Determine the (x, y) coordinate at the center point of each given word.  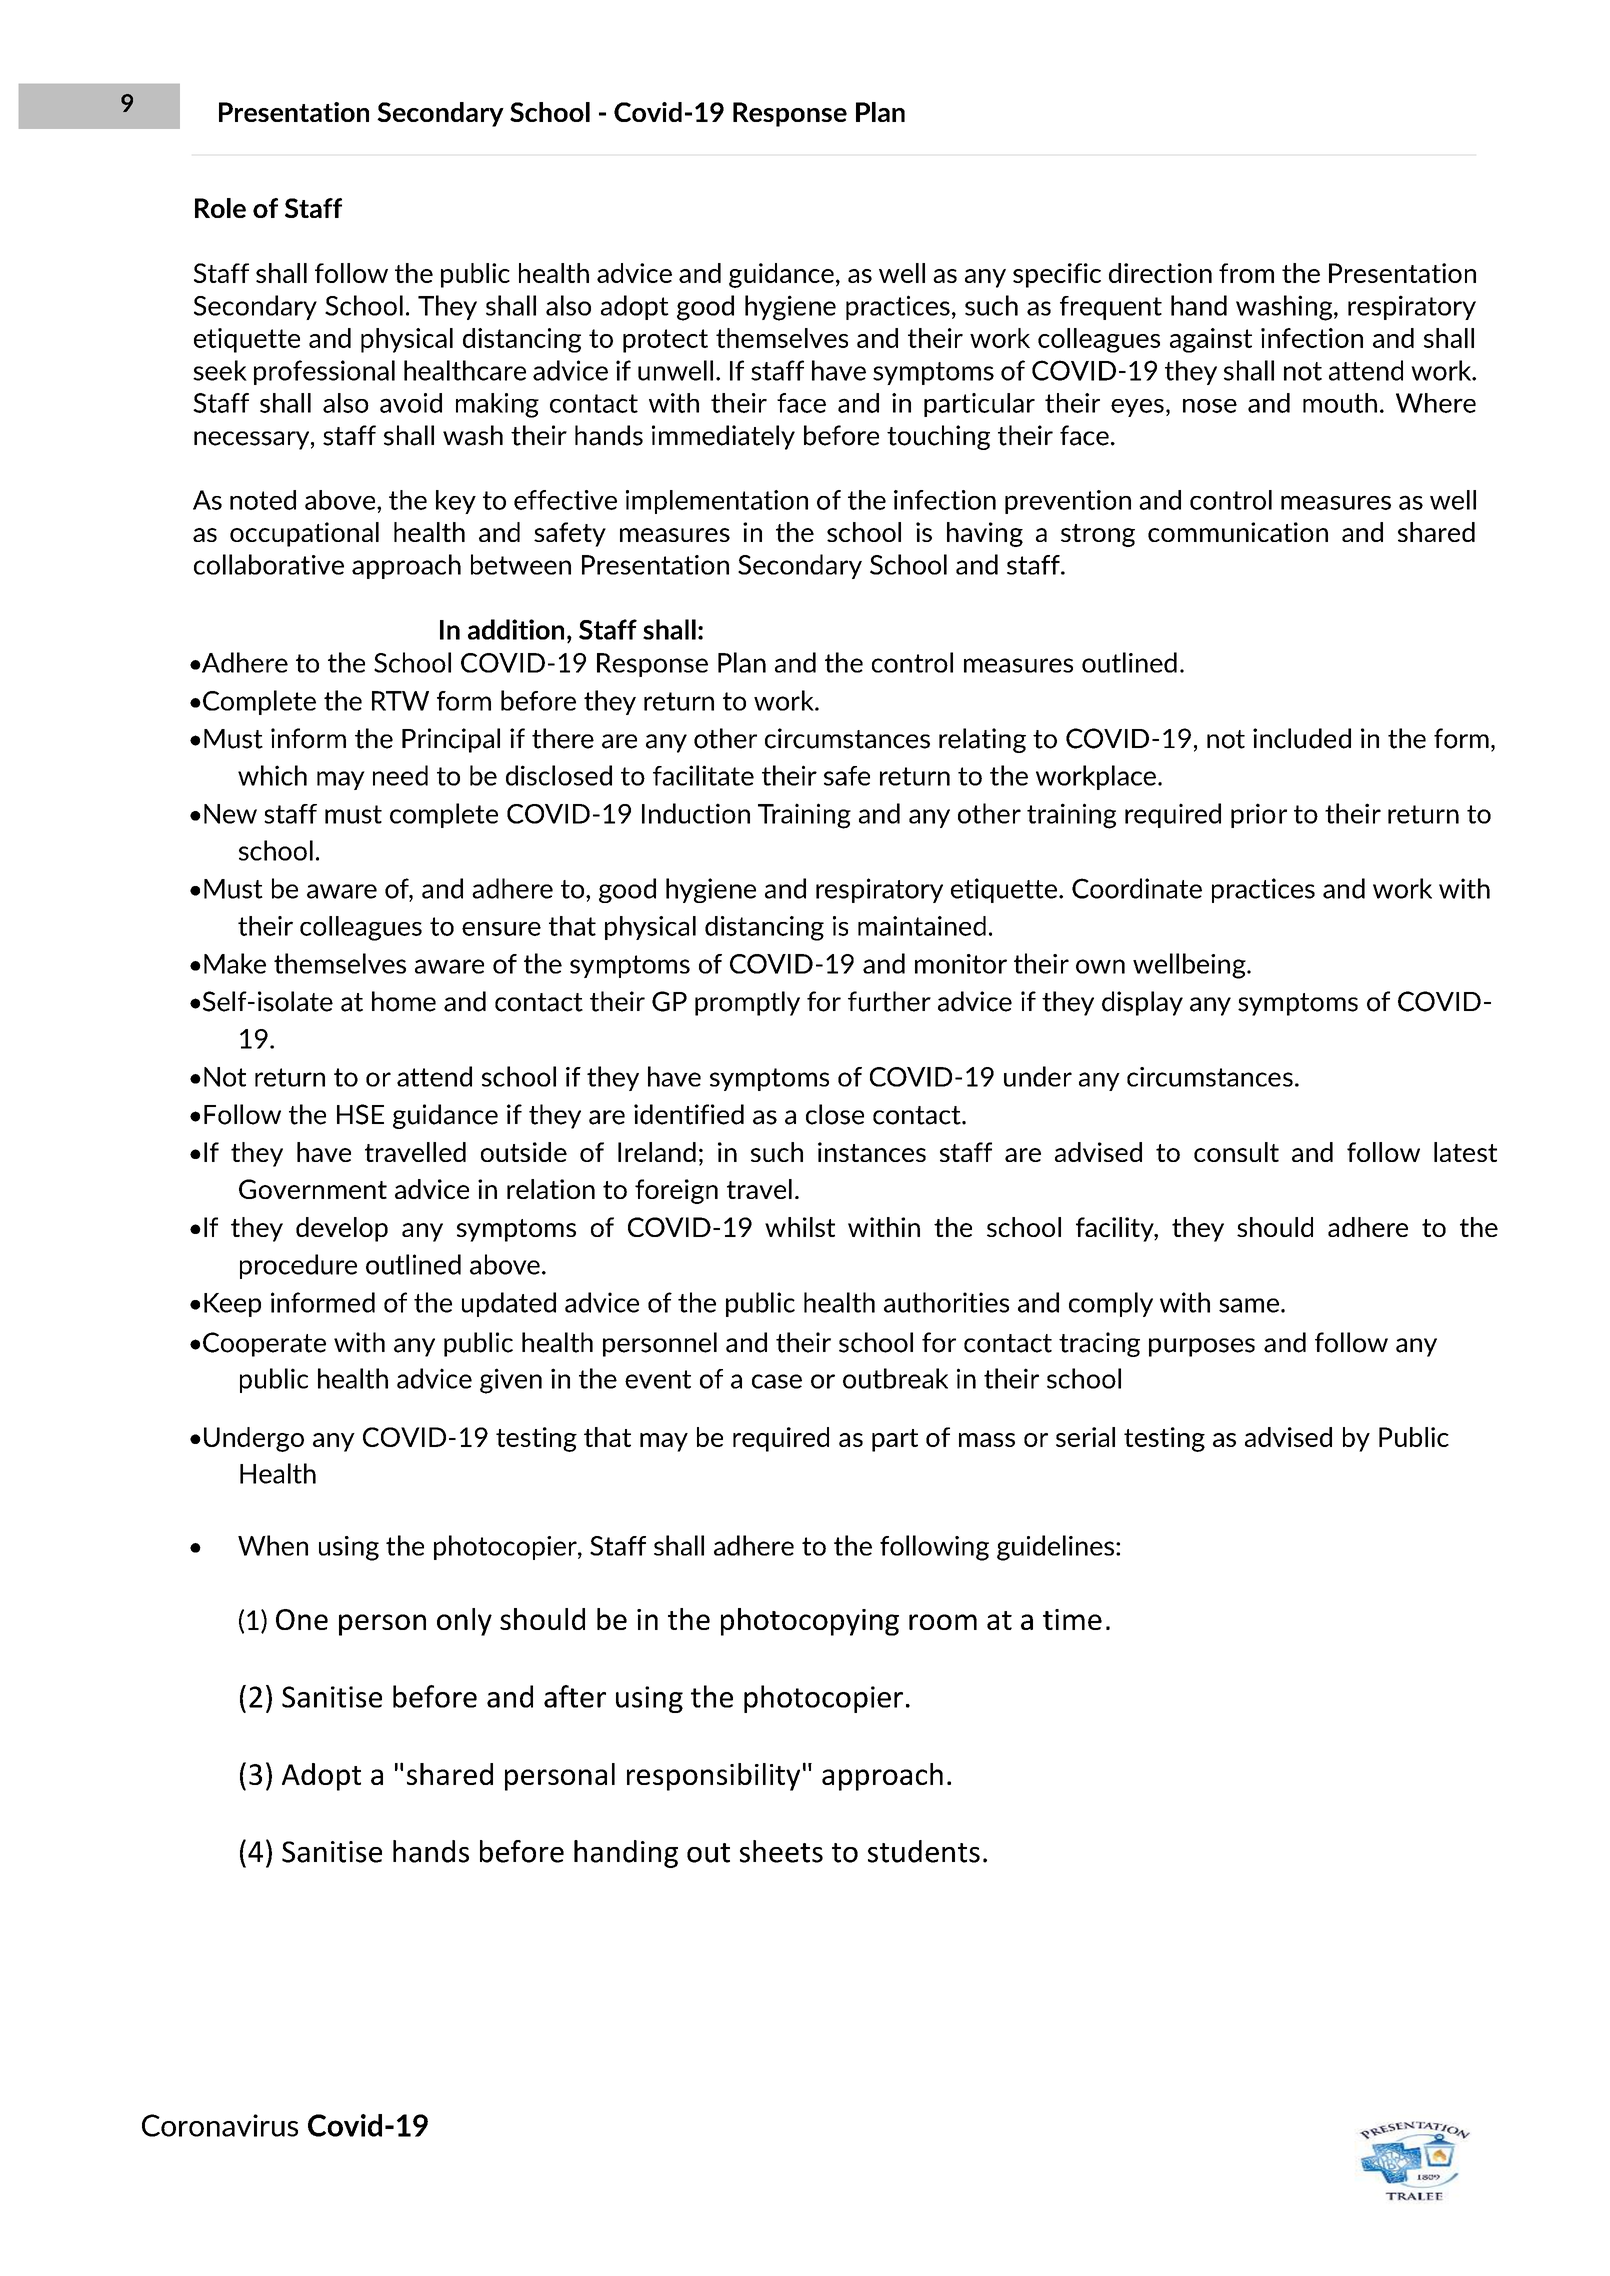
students (924, 1851)
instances (872, 1152)
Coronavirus (220, 2125)
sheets (781, 1851)
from (1246, 273)
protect (665, 341)
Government (313, 1189)
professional (324, 372)
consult (1236, 1152)
